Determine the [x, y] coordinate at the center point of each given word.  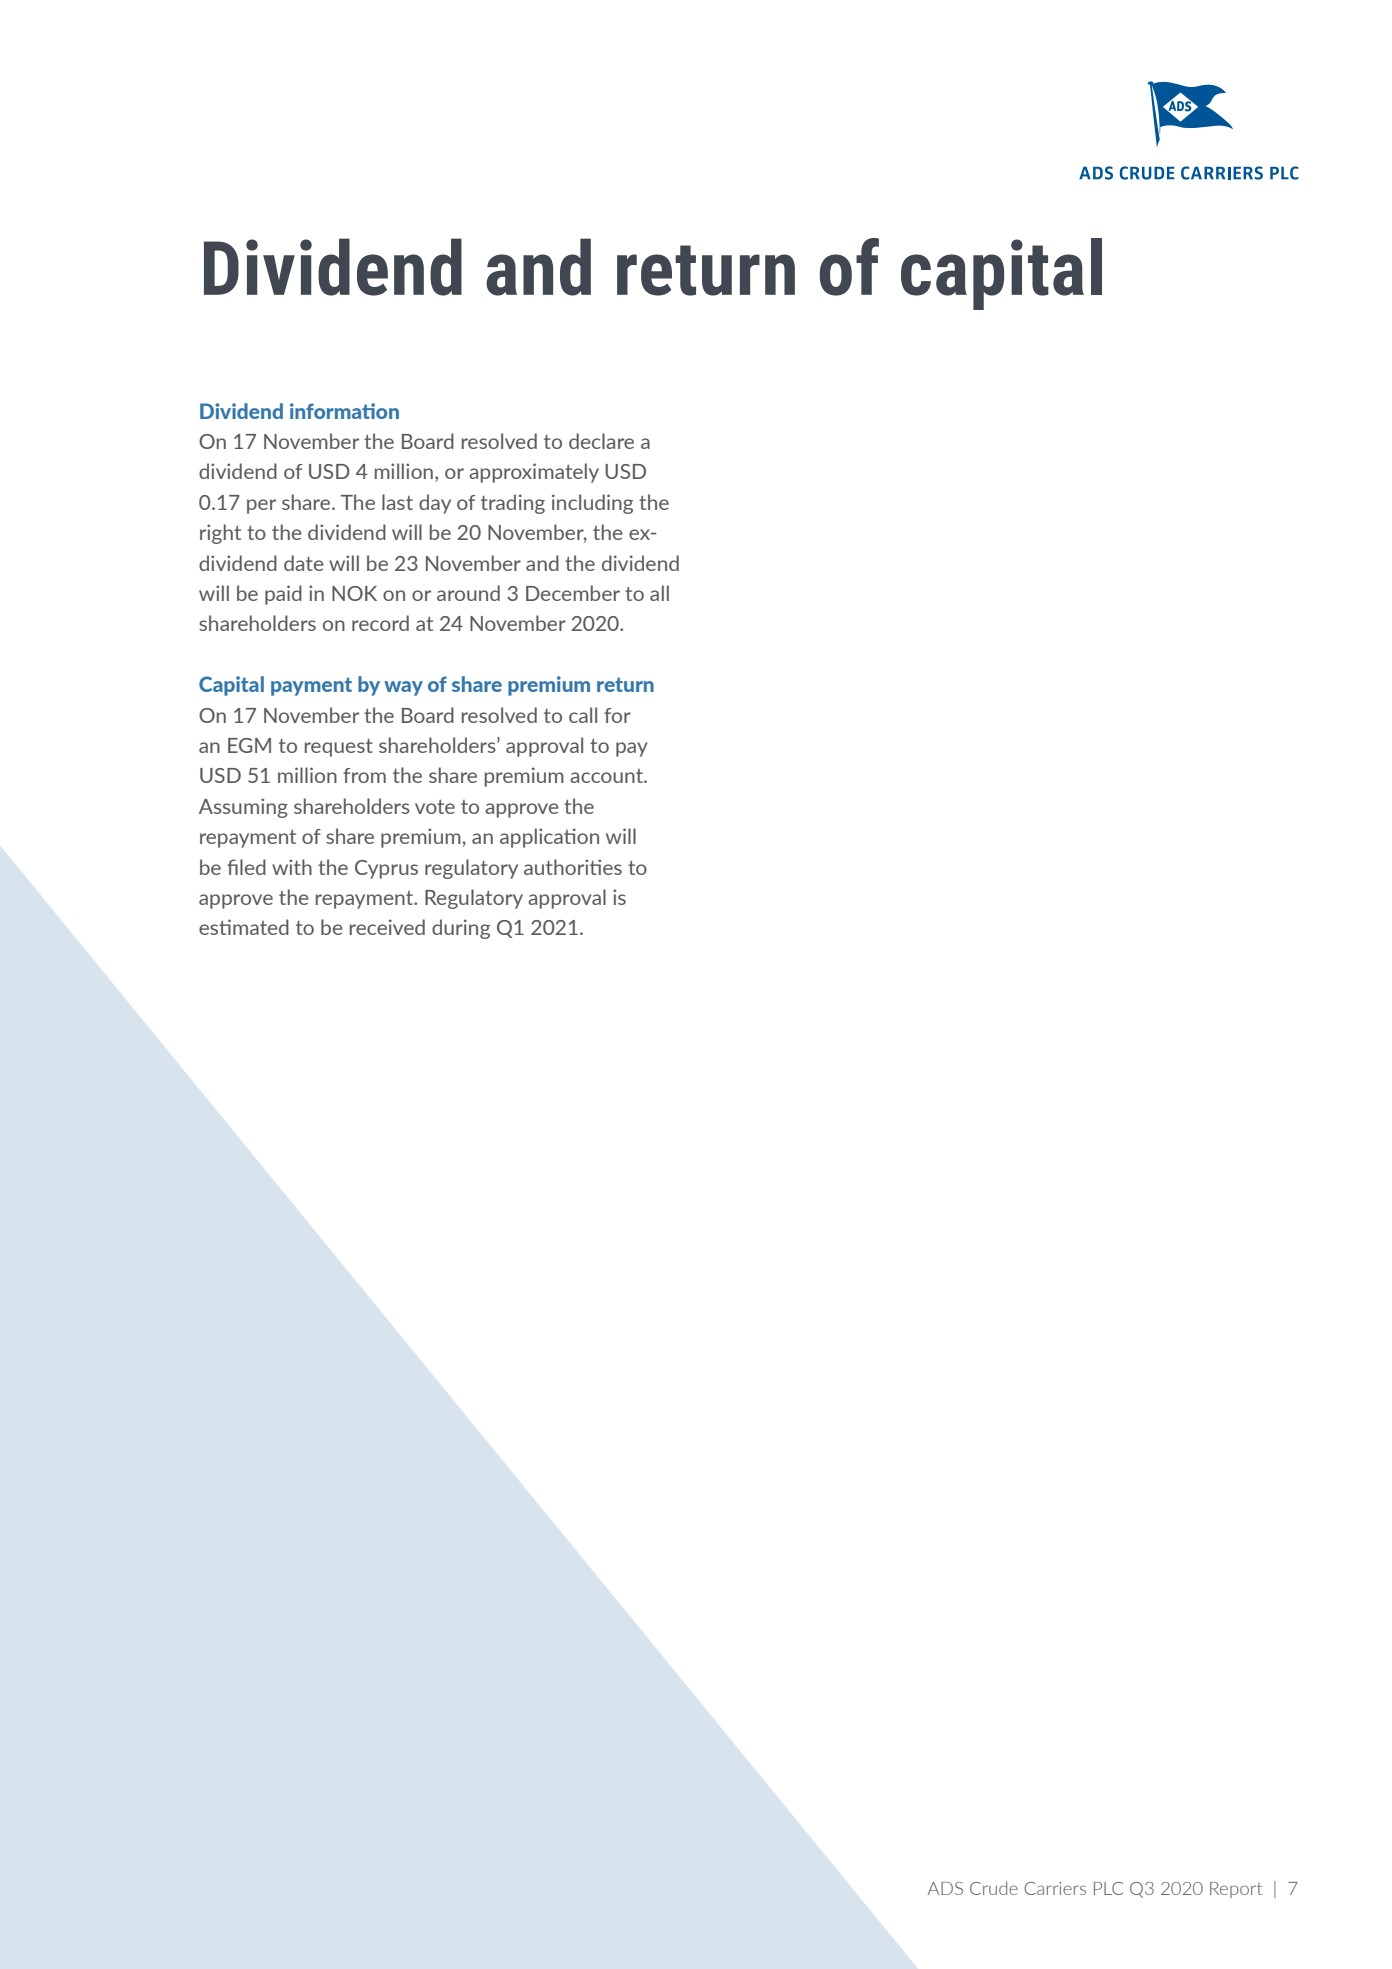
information [344, 411]
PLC [1108, 1888]
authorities [573, 867]
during [461, 929]
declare [601, 441]
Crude [994, 1888]
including [592, 504]
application [549, 838]
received [387, 927]
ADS [945, 1888]
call [583, 715]
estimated [244, 927]
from [364, 775]
